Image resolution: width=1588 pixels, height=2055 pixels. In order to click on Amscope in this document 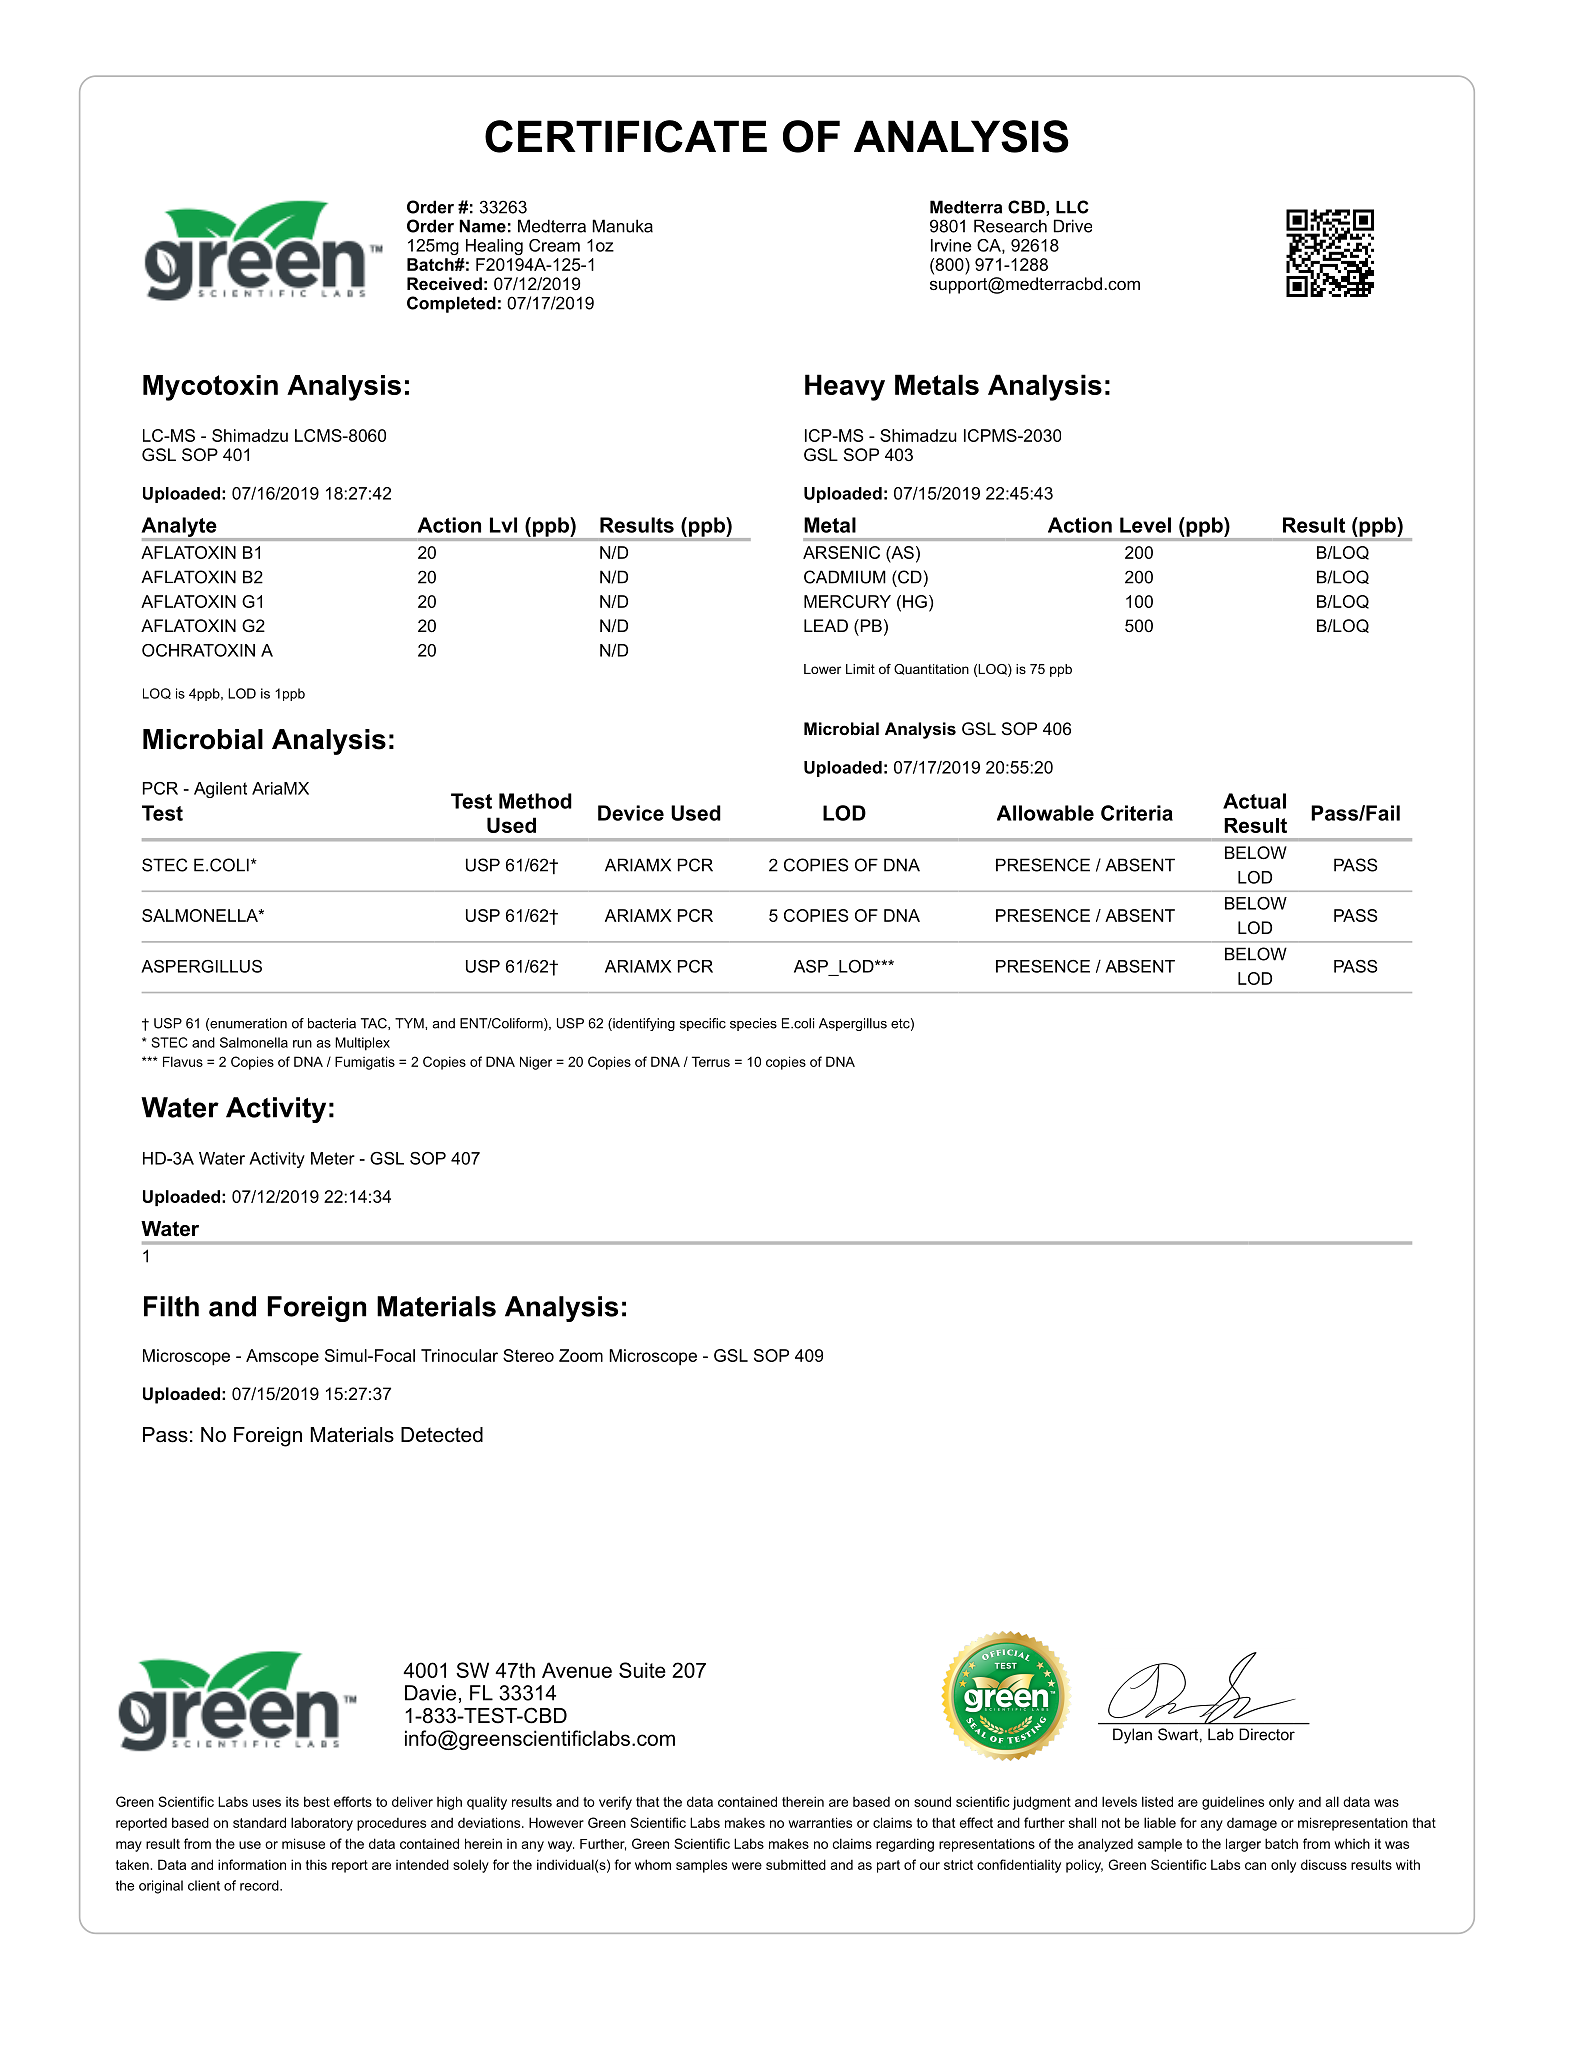, I will do `click(282, 1357)`.
